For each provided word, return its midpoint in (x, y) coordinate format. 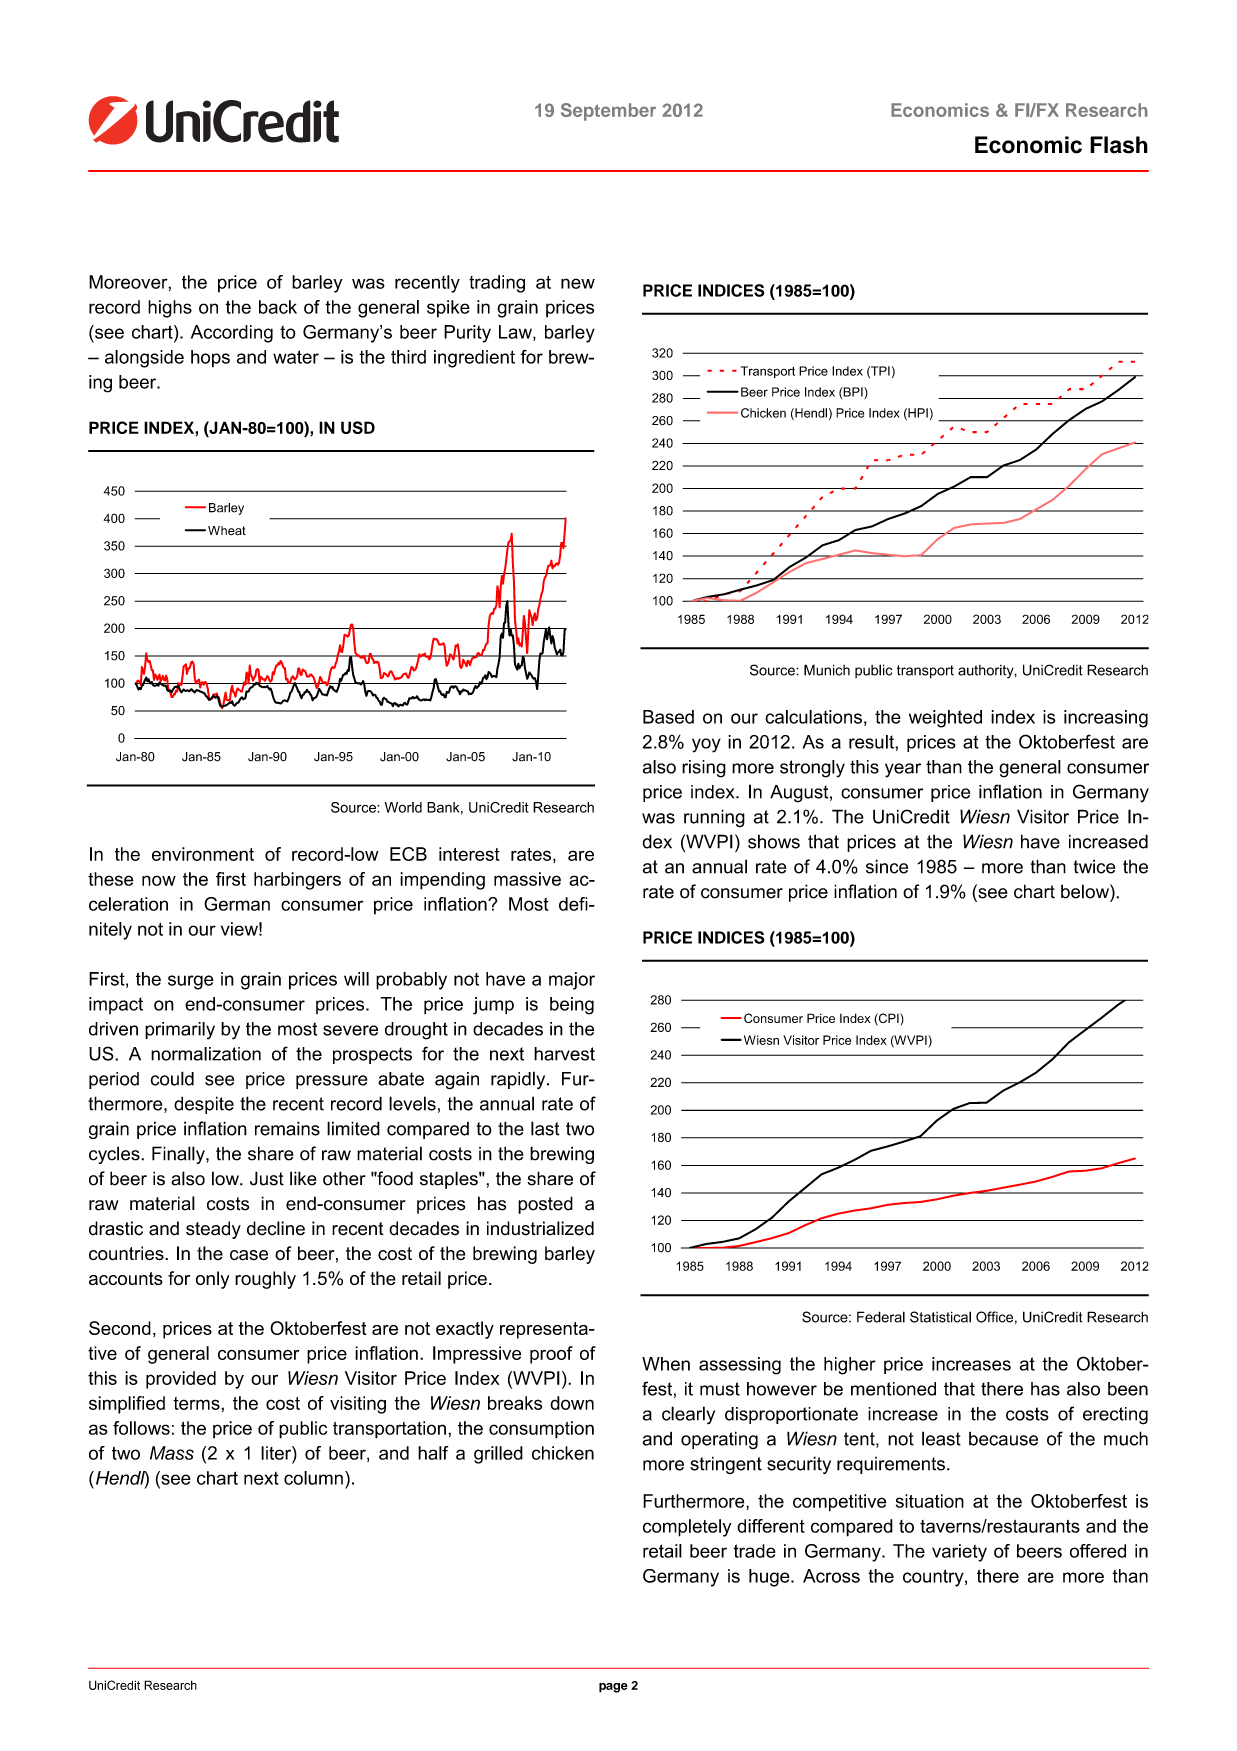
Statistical (940, 1317)
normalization (206, 1054)
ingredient (474, 359)
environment (203, 854)
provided (181, 1380)
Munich (827, 670)
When (666, 1364)
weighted (945, 719)
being (572, 1006)
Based (668, 717)
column (313, 1478)
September (608, 112)
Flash (1119, 145)
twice (1095, 866)
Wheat (227, 531)
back (278, 307)
